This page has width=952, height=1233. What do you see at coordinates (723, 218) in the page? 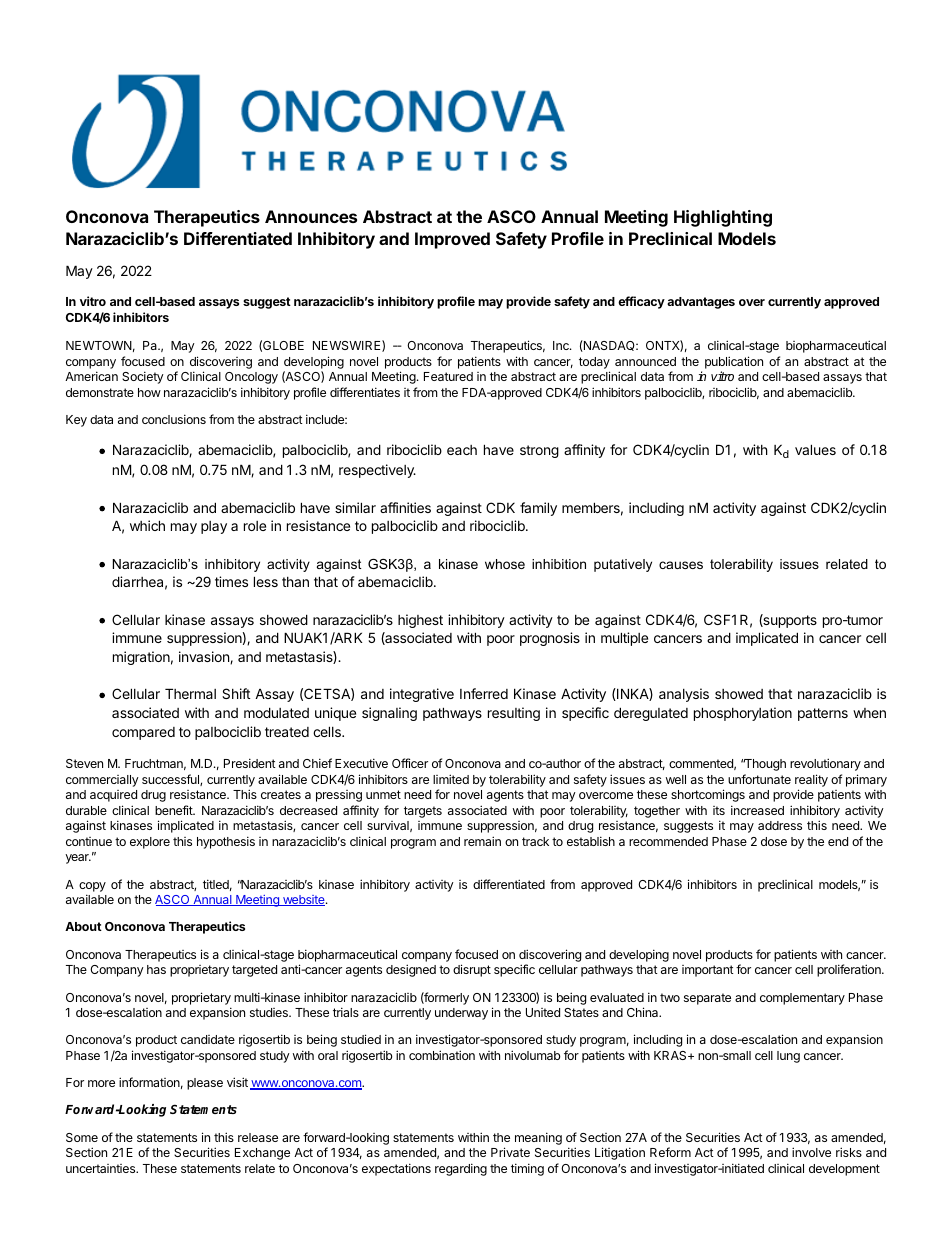
I see `Highlighting` at bounding box center [723, 218].
